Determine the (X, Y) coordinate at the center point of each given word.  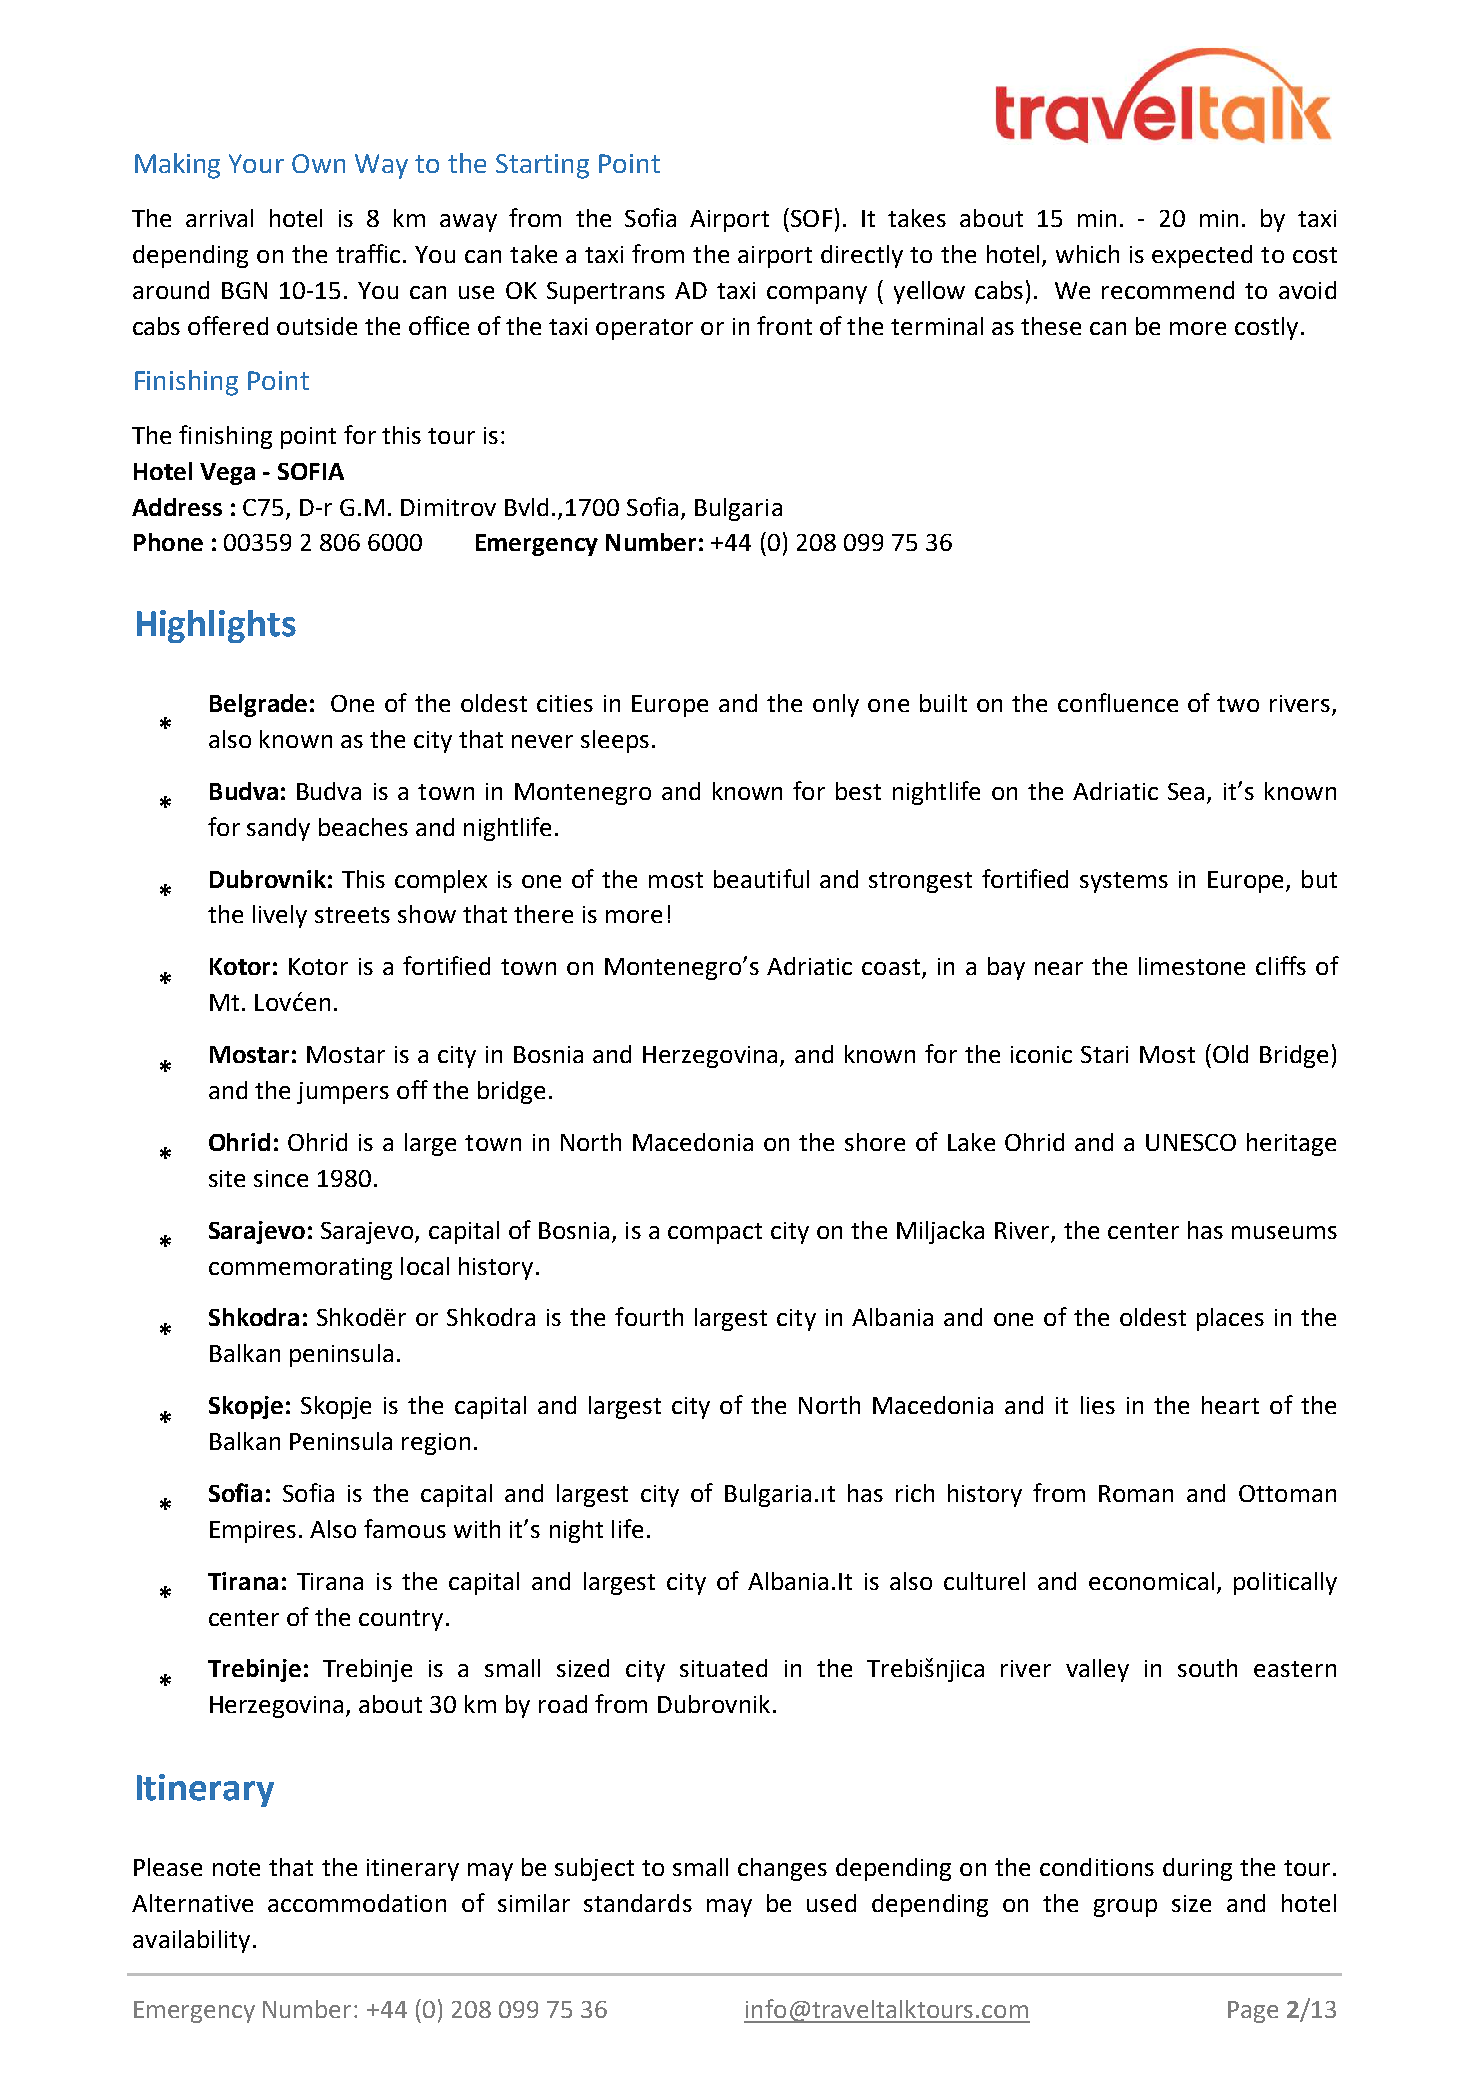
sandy (278, 829)
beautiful (761, 878)
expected (1202, 256)
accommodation (357, 1903)
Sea (1186, 791)
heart (1230, 1405)
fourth (649, 1316)
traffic (370, 253)
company (817, 295)
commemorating (300, 1269)
